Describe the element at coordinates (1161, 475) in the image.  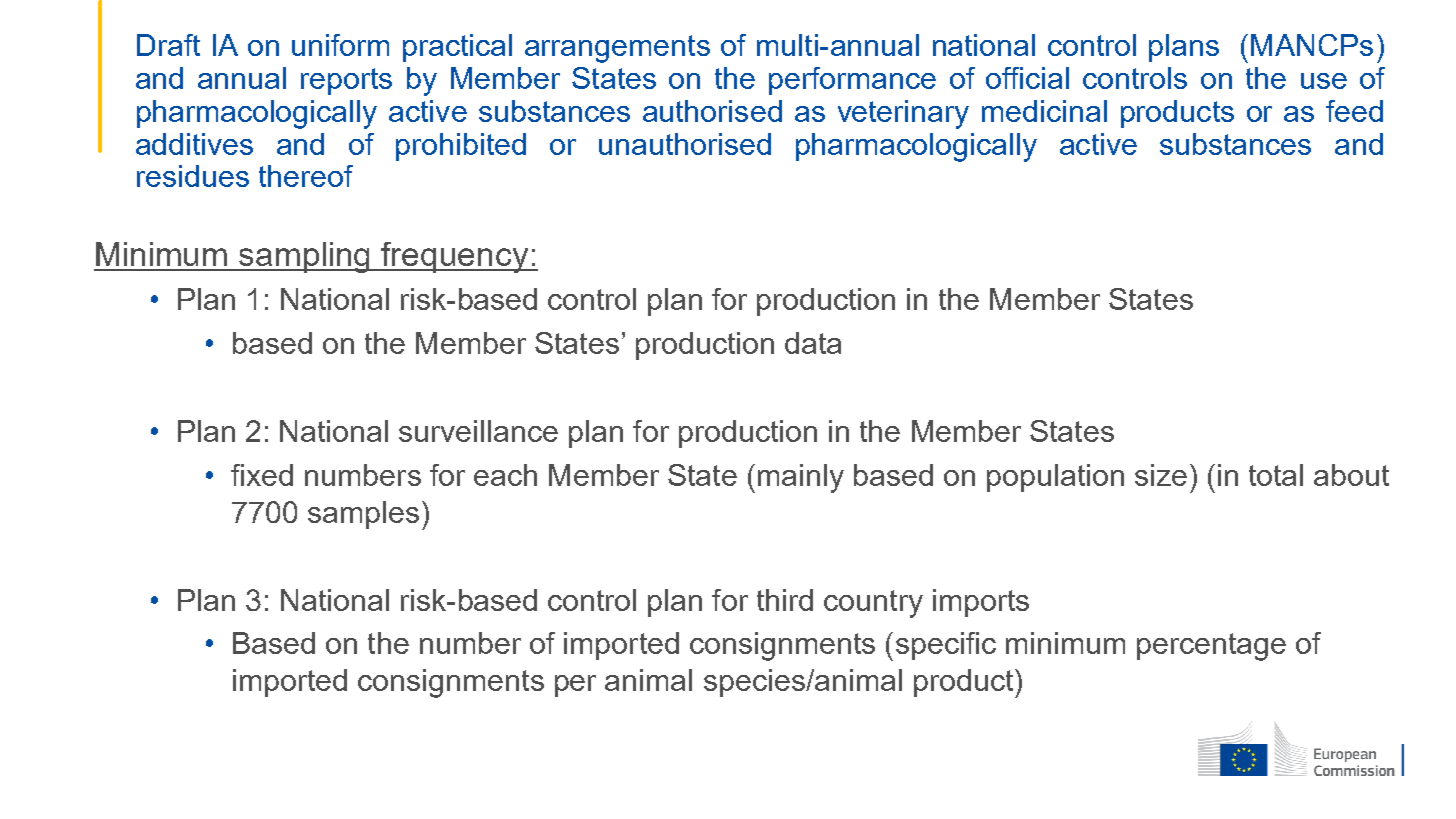
I see `size` at that location.
